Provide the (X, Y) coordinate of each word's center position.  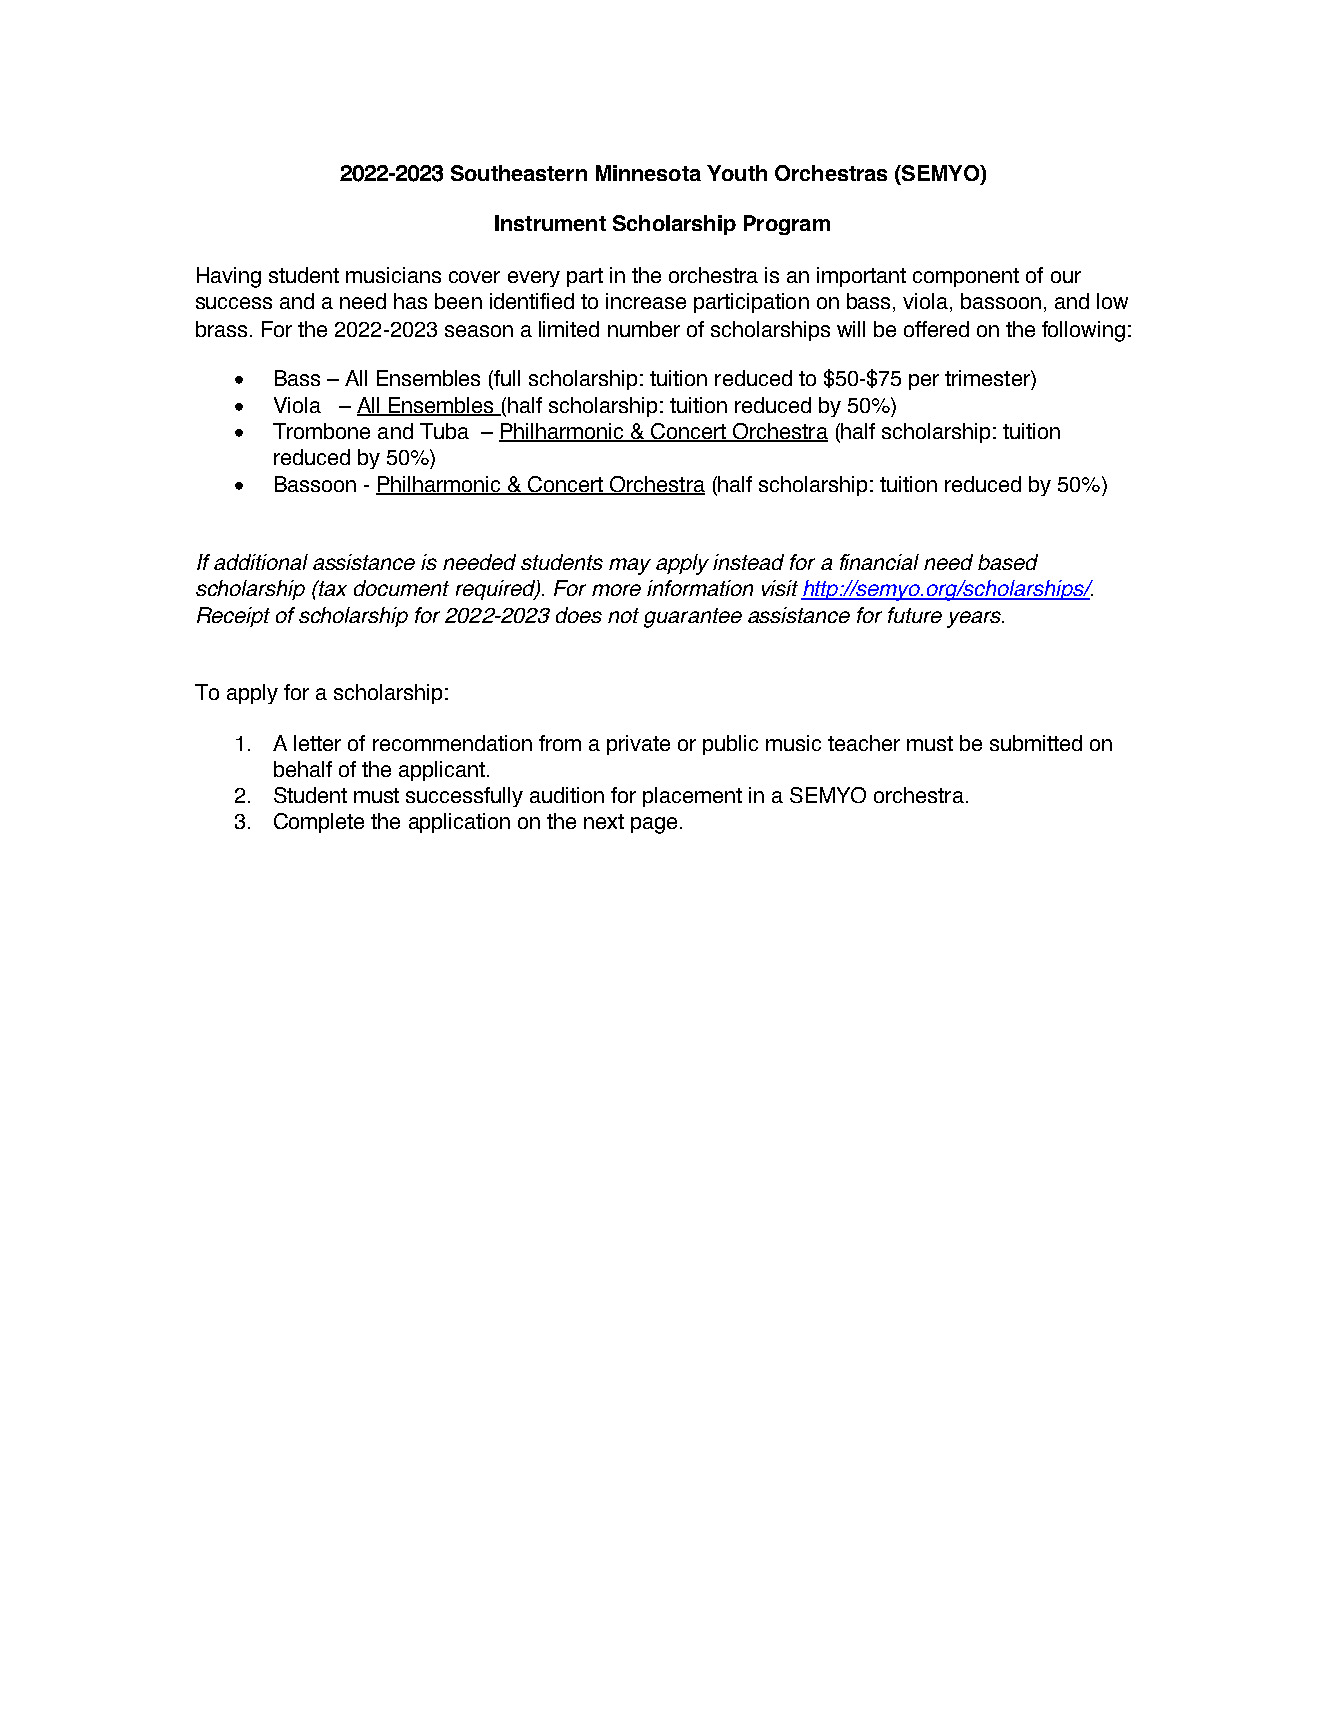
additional (261, 562)
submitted (1036, 743)
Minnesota (648, 173)
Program (787, 225)
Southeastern (519, 173)
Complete (319, 823)
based (1008, 562)
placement (692, 797)
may (630, 566)
